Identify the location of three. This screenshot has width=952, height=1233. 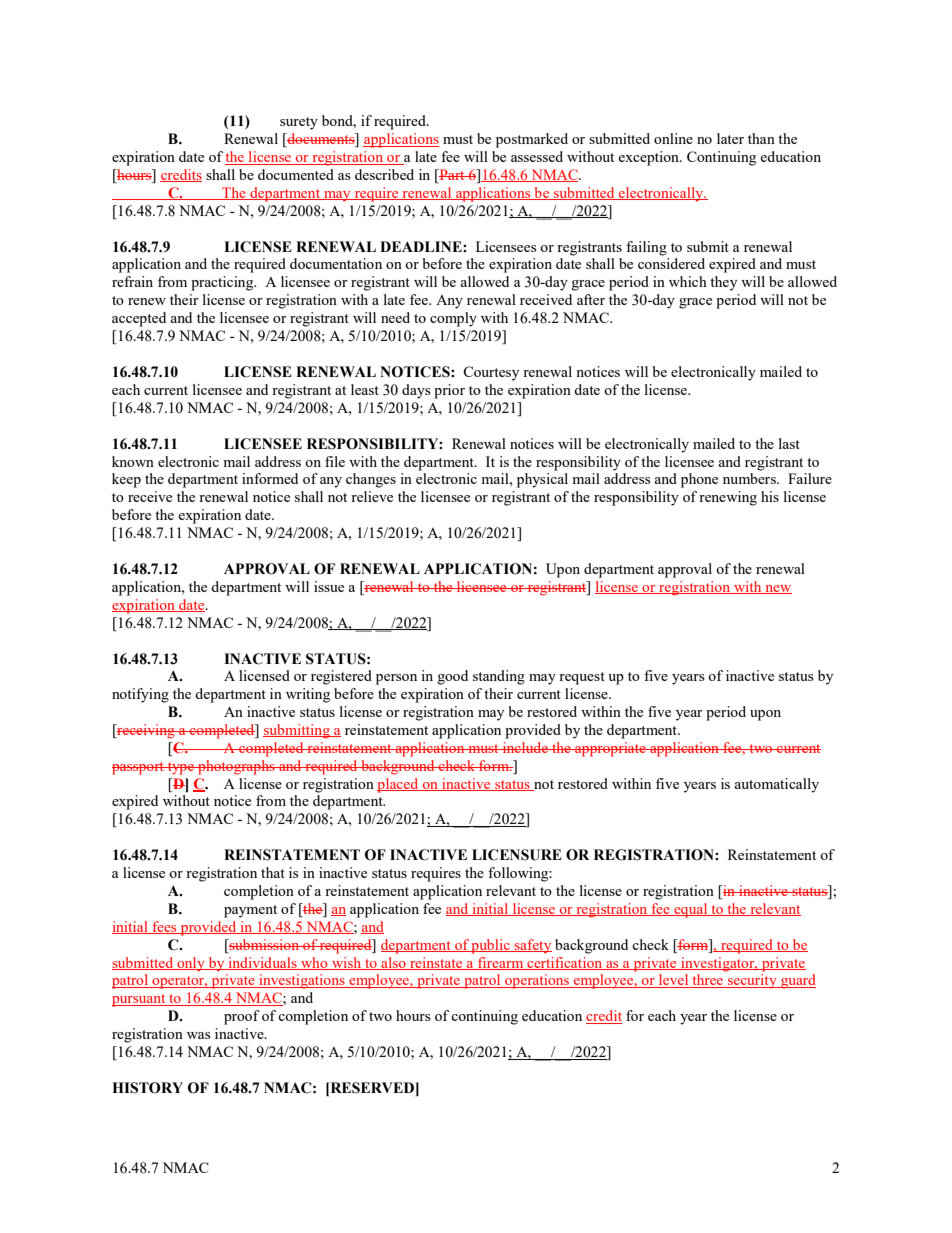
(708, 981).
